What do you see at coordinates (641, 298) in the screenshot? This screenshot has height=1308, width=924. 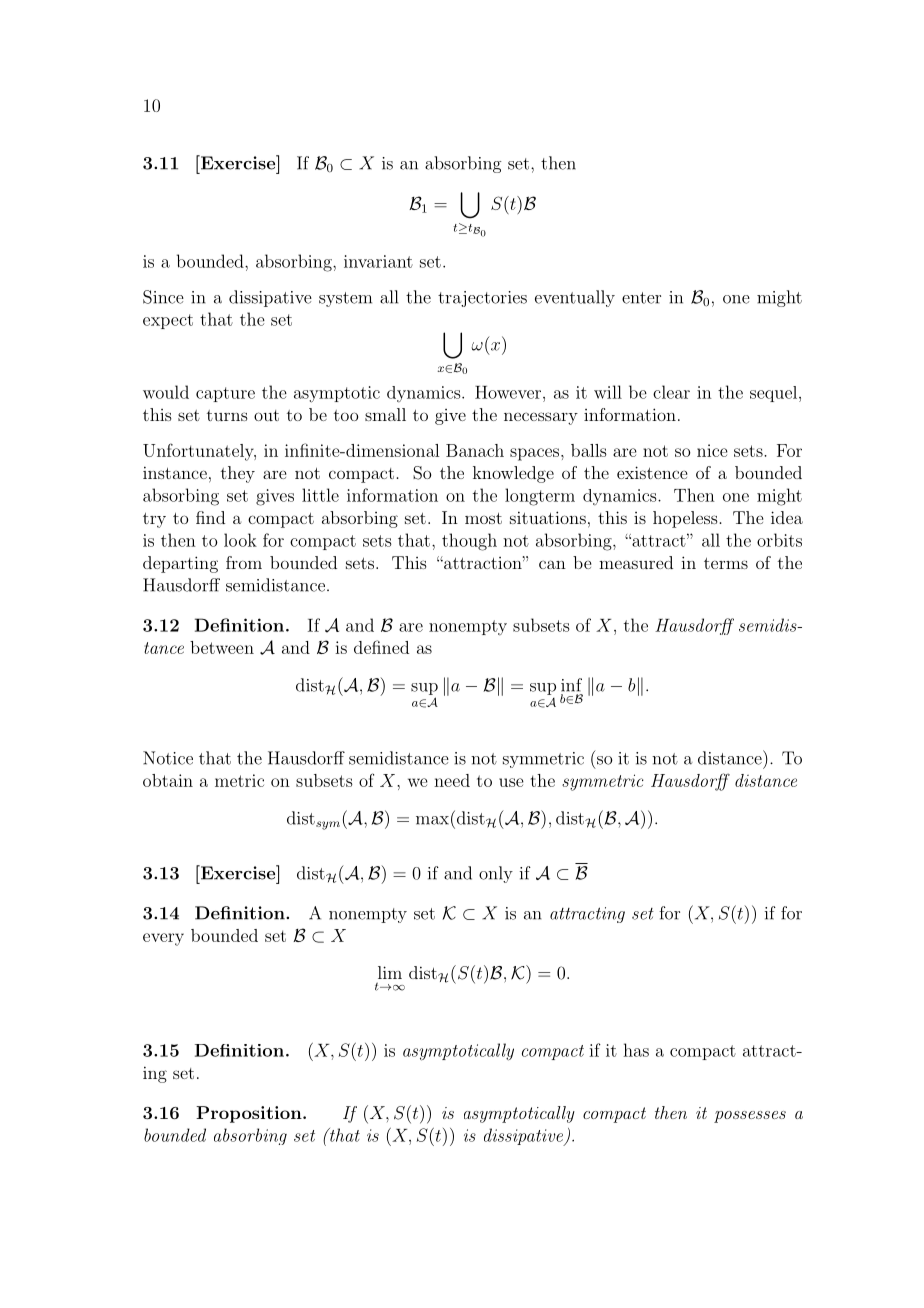 I see `enter` at bounding box center [641, 298].
